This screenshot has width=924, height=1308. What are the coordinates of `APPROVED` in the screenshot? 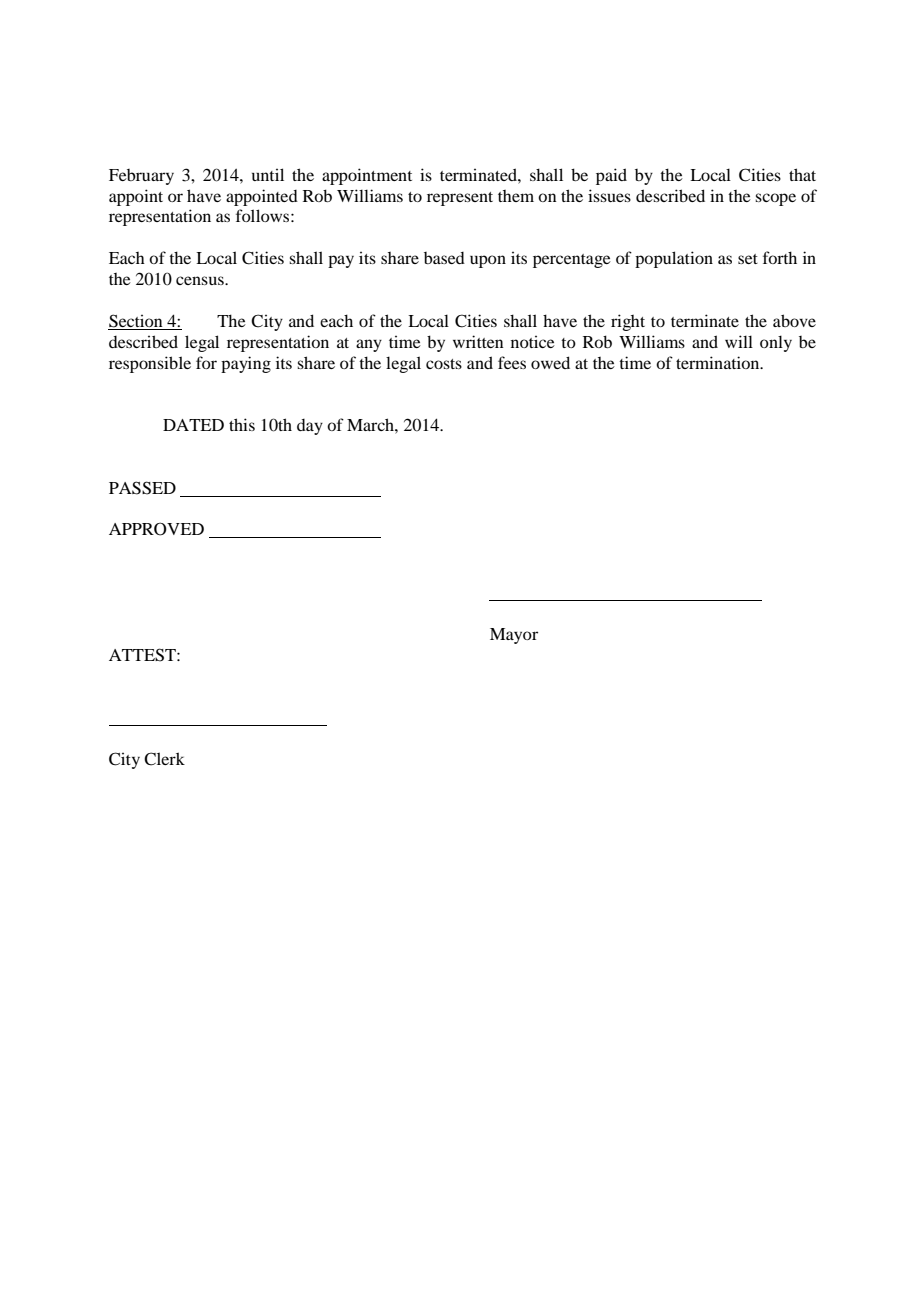 It's located at (156, 529).
